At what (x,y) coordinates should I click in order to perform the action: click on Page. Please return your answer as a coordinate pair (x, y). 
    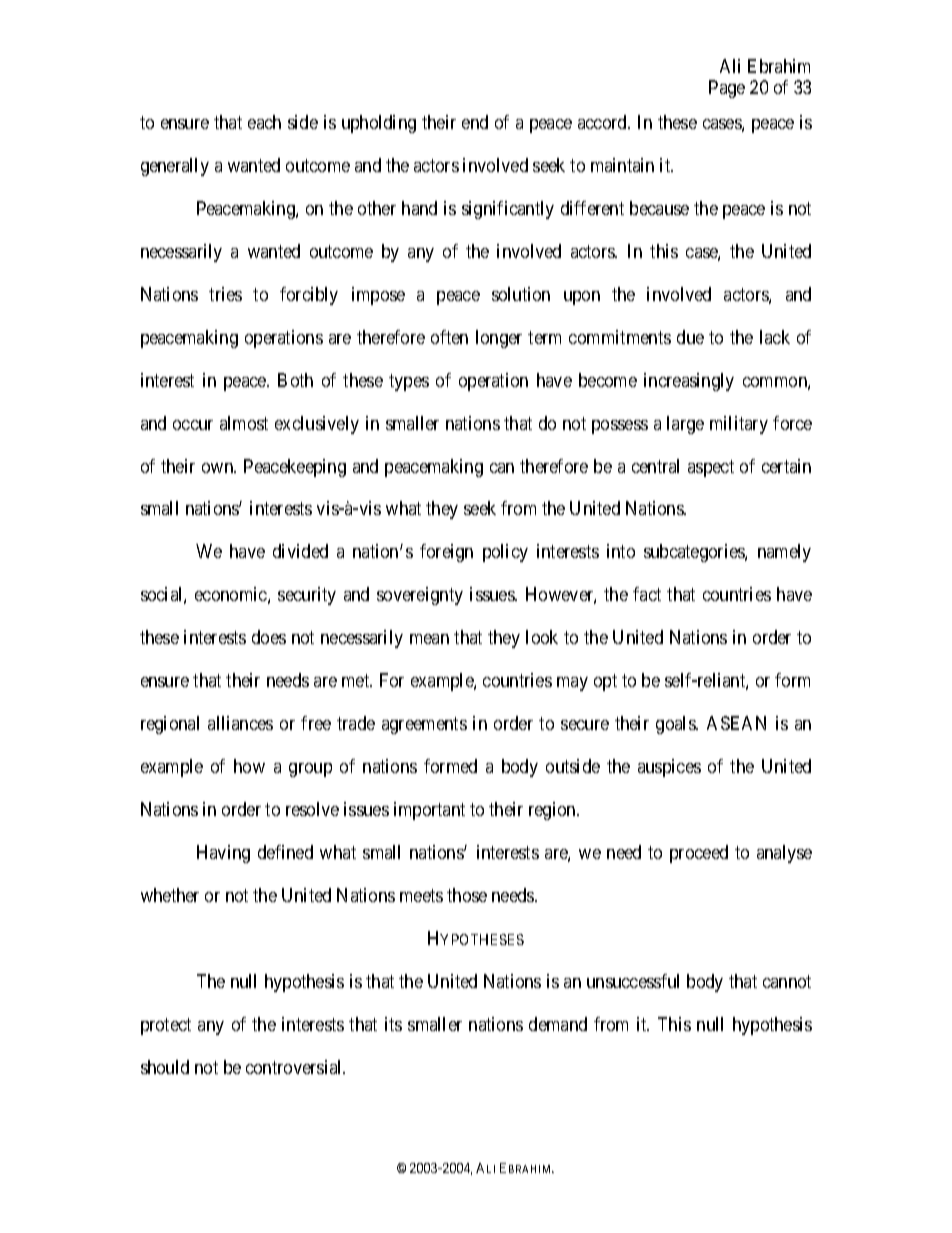
    Looking at the image, I should click on (727, 89).
